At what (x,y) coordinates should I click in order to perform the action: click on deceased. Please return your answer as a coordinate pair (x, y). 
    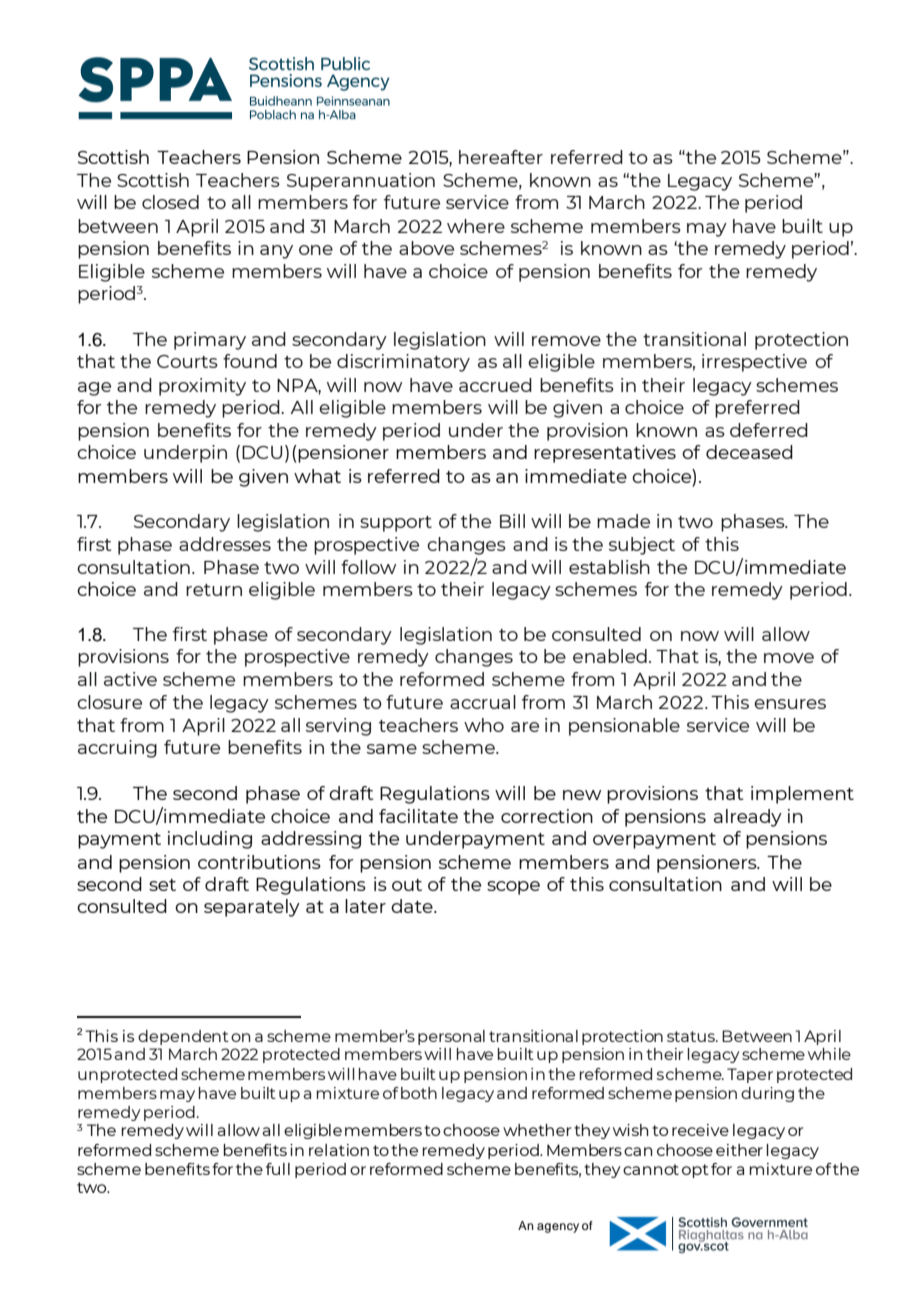
    Looking at the image, I should click on (749, 452).
